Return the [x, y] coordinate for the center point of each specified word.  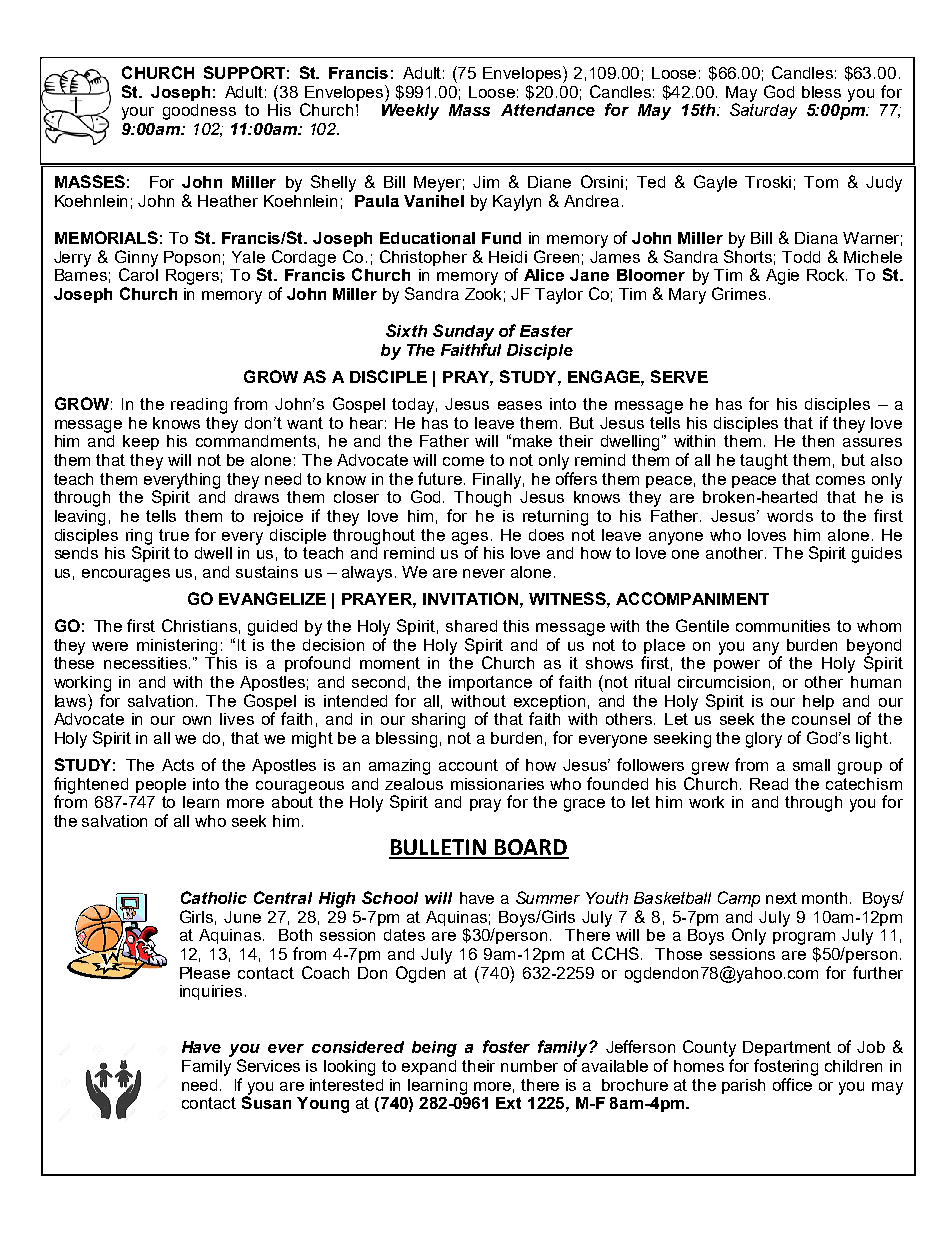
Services [268, 1065]
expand [429, 1067]
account [468, 765]
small [811, 765]
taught [764, 462]
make [532, 441]
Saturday [763, 110]
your [138, 113]
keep [141, 442]
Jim [486, 182]
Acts [178, 765]
